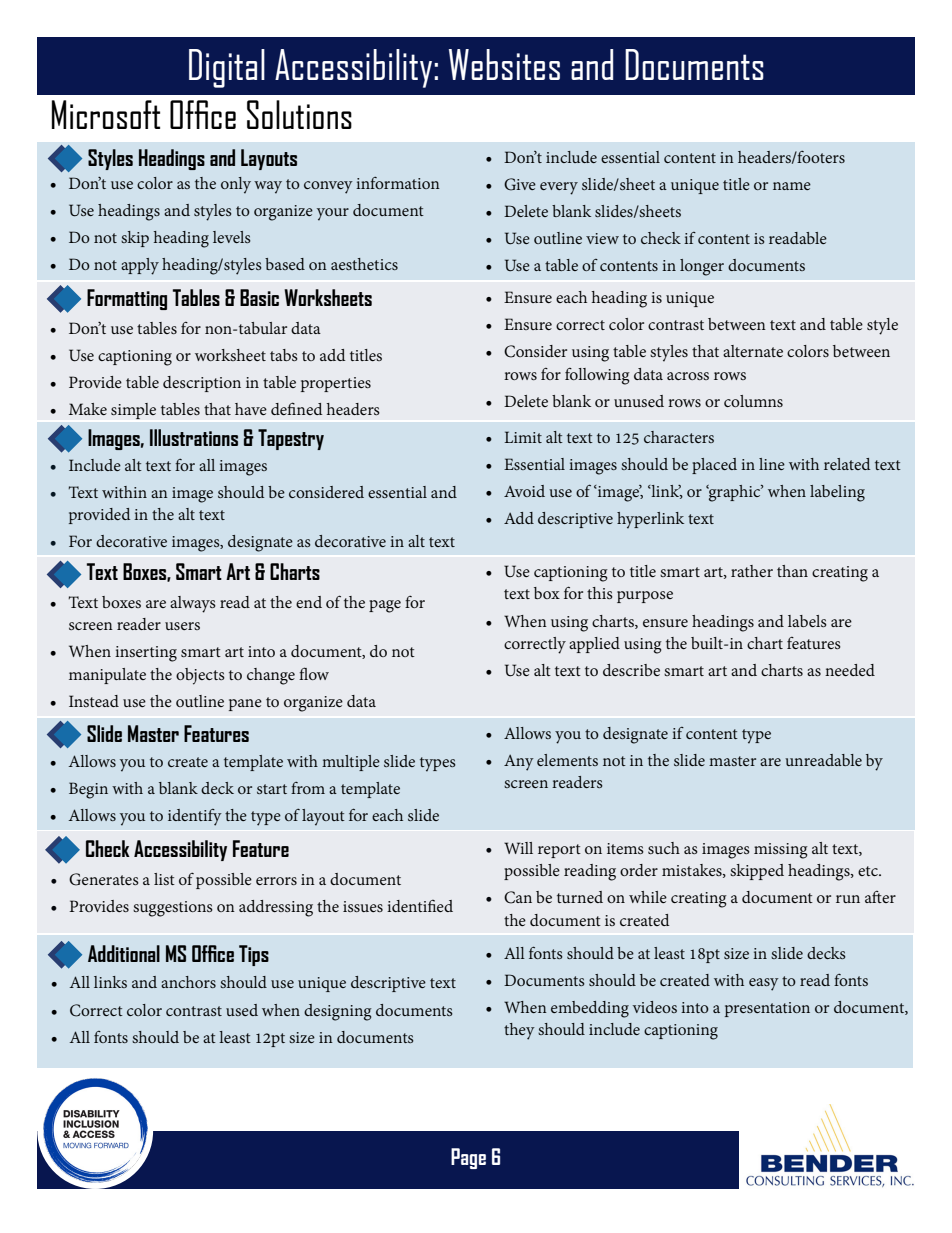 Image resolution: width=952 pixels, height=1233 pixels. What do you see at coordinates (781, 851) in the image?
I see `missing` at bounding box center [781, 851].
